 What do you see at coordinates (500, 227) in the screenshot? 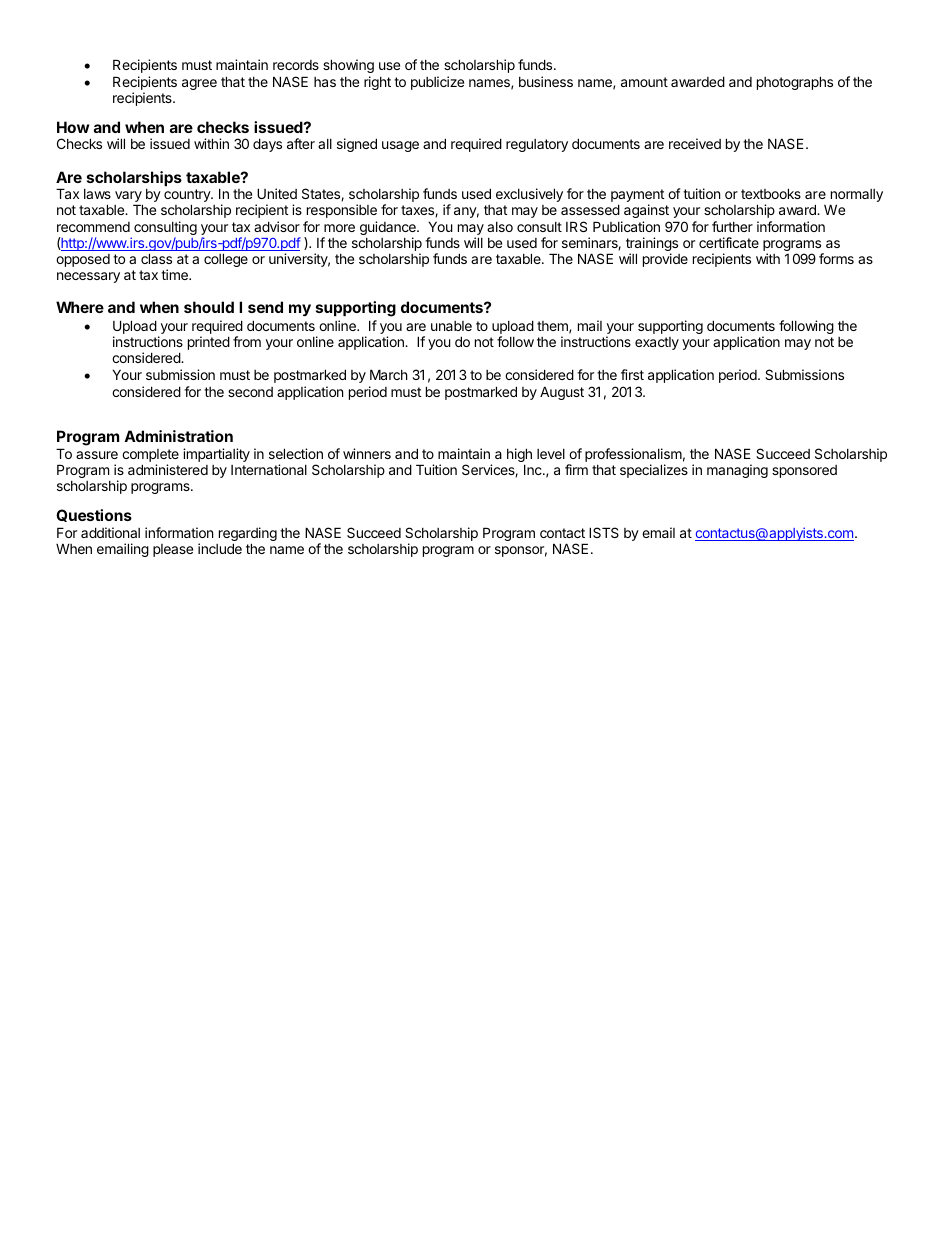
I see `also` at bounding box center [500, 227].
